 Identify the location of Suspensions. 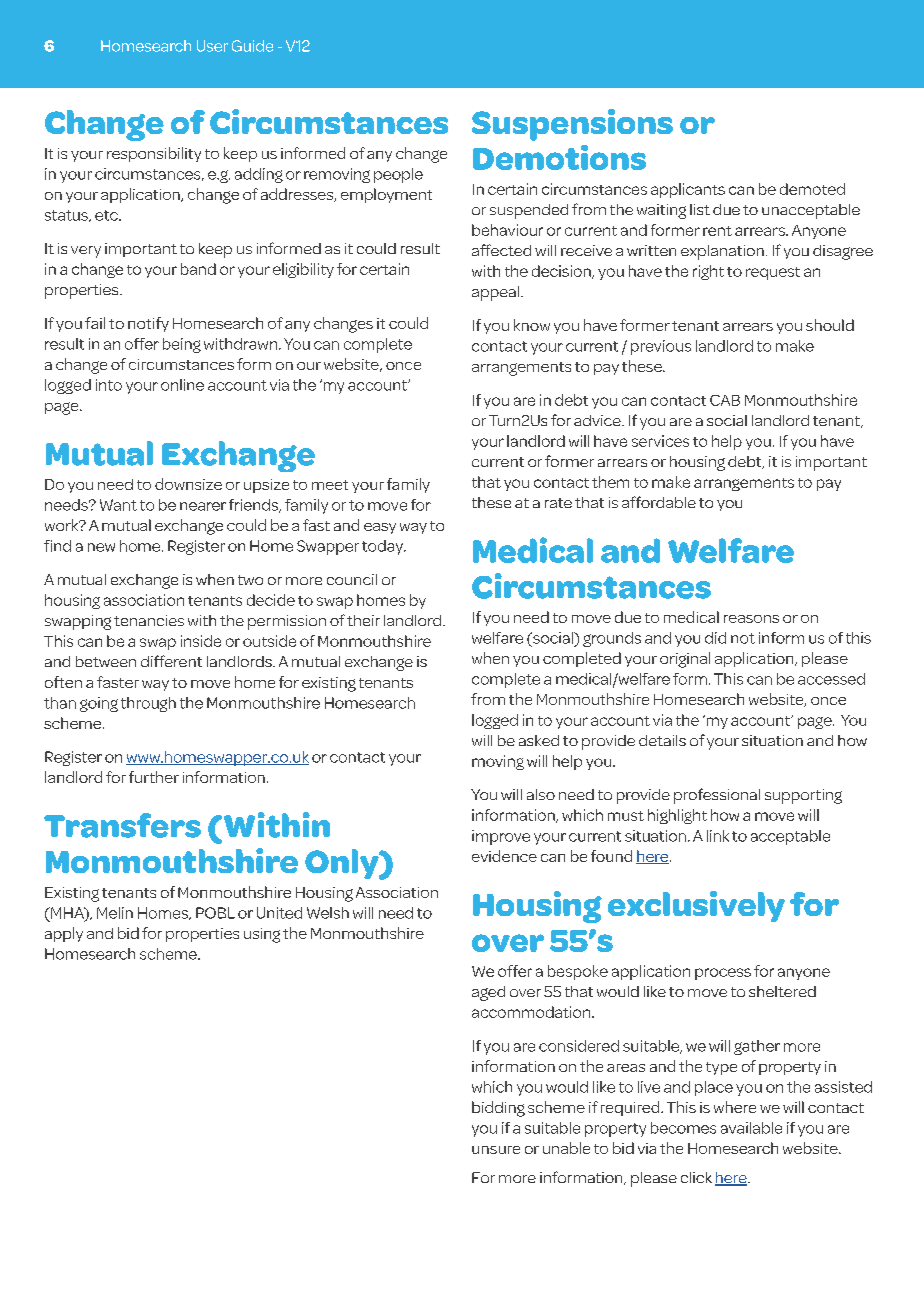
(572, 125).
